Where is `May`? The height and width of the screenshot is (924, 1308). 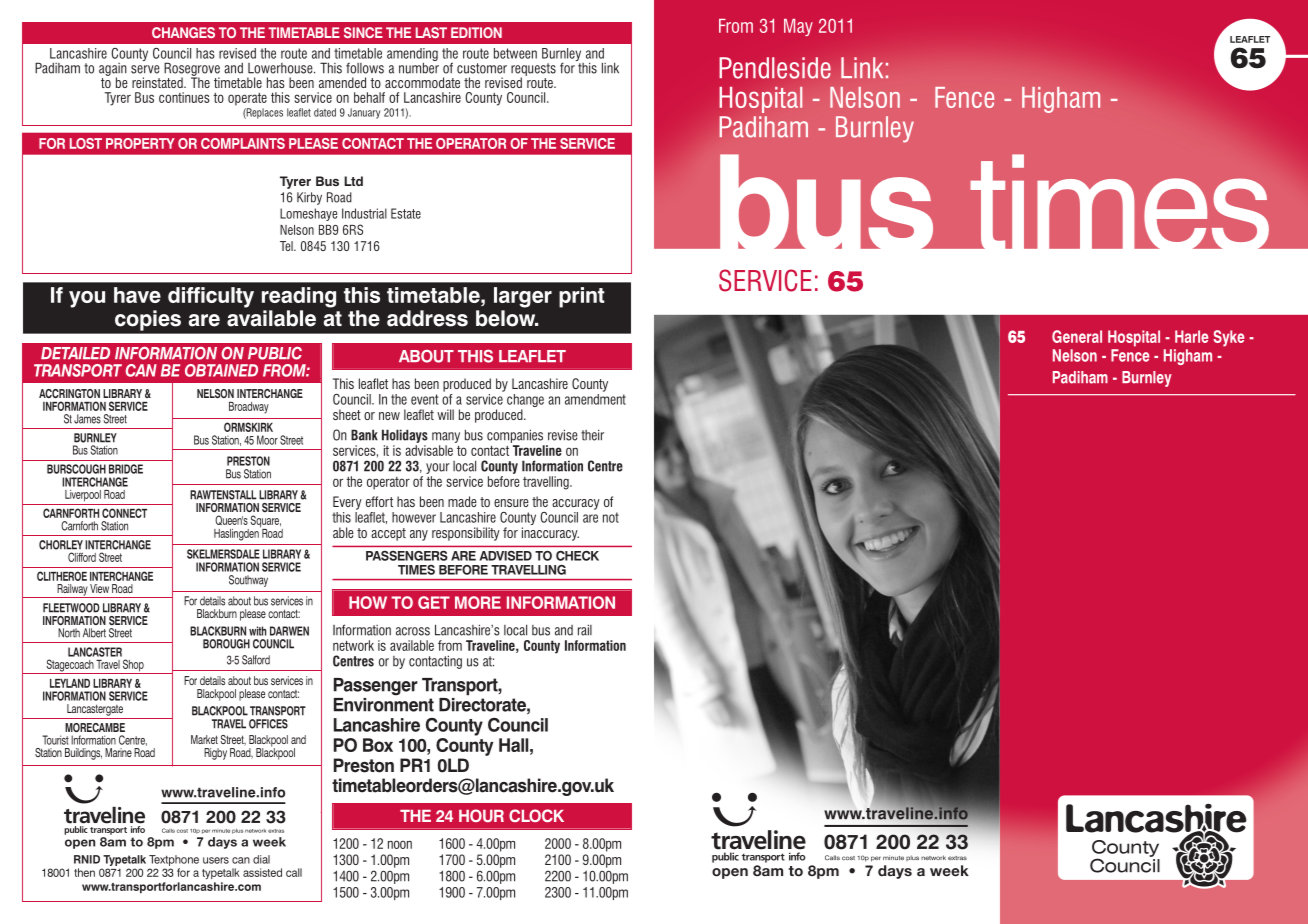
May is located at coordinates (798, 27).
